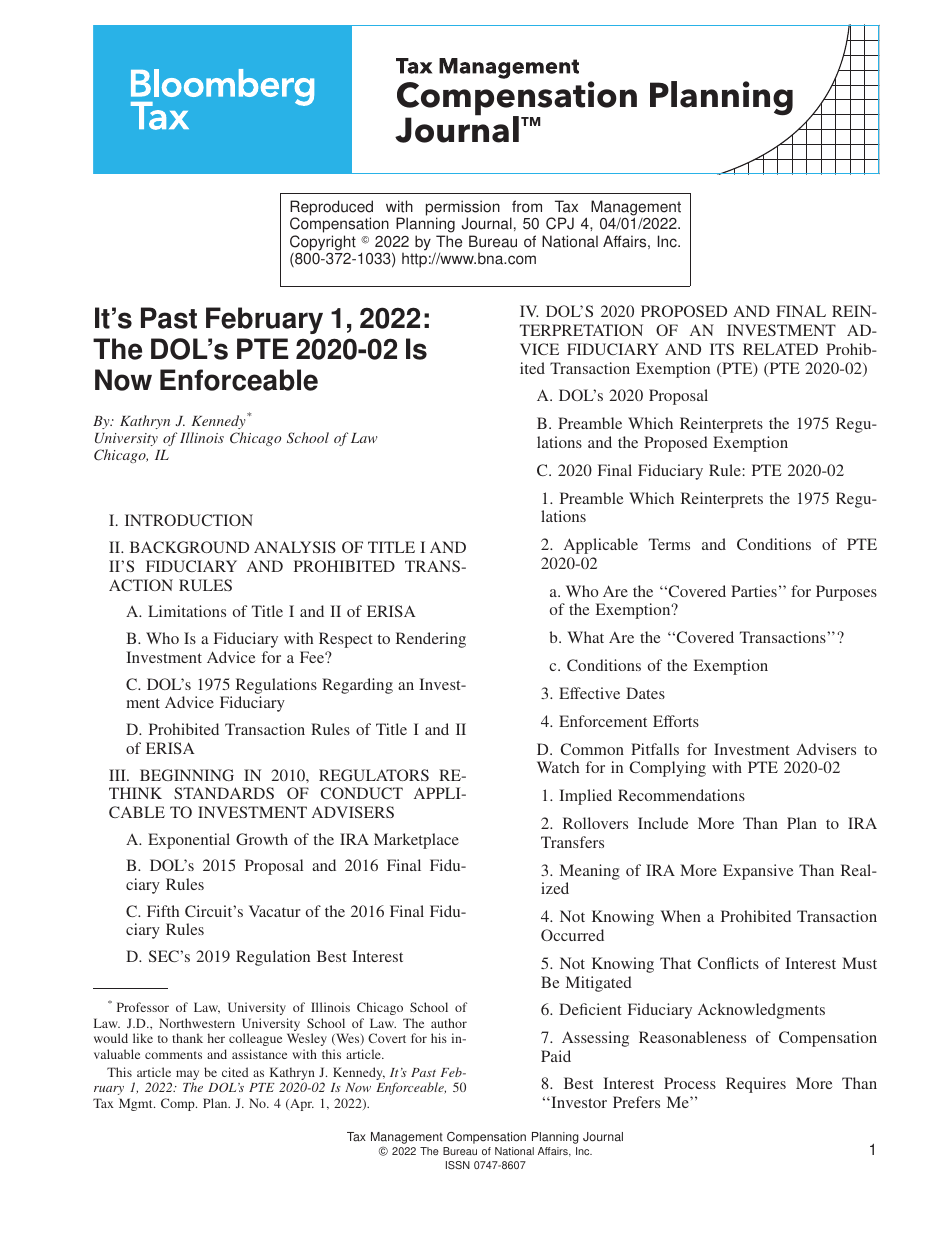 The height and width of the image is (1233, 952). Describe the element at coordinates (463, 209) in the image. I see `permission` at that location.
